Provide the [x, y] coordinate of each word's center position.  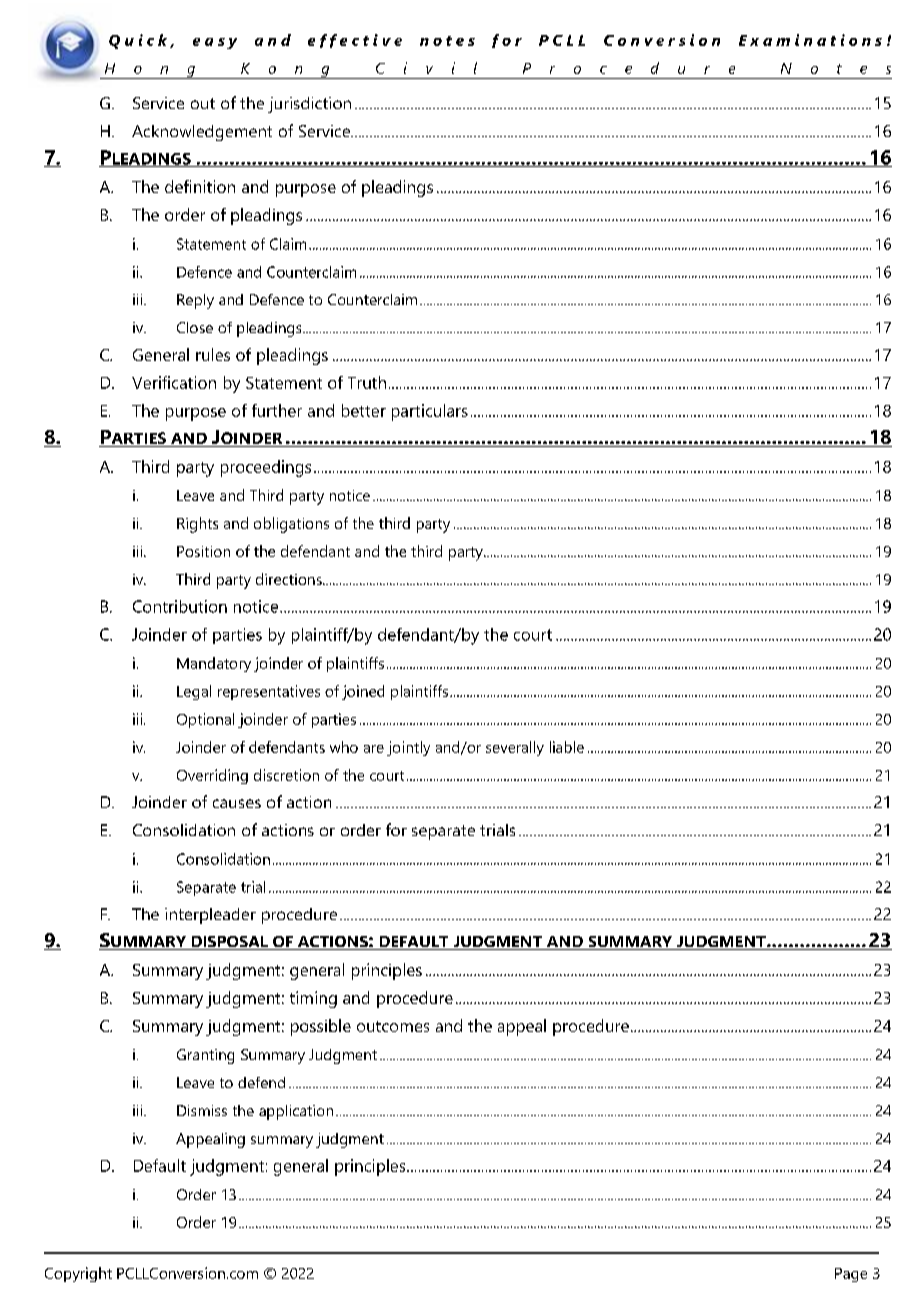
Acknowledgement [202, 133]
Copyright [78, 1274]
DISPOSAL [229, 943]
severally [515, 748]
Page [851, 1275]
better [364, 410]
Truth [367, 382]
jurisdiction [309, 105]
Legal [194, 692]
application [296, 1112]
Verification [174, 382]
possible [321, 1027]
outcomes [393, 1026]
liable [567, 747]
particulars [430, 412]
